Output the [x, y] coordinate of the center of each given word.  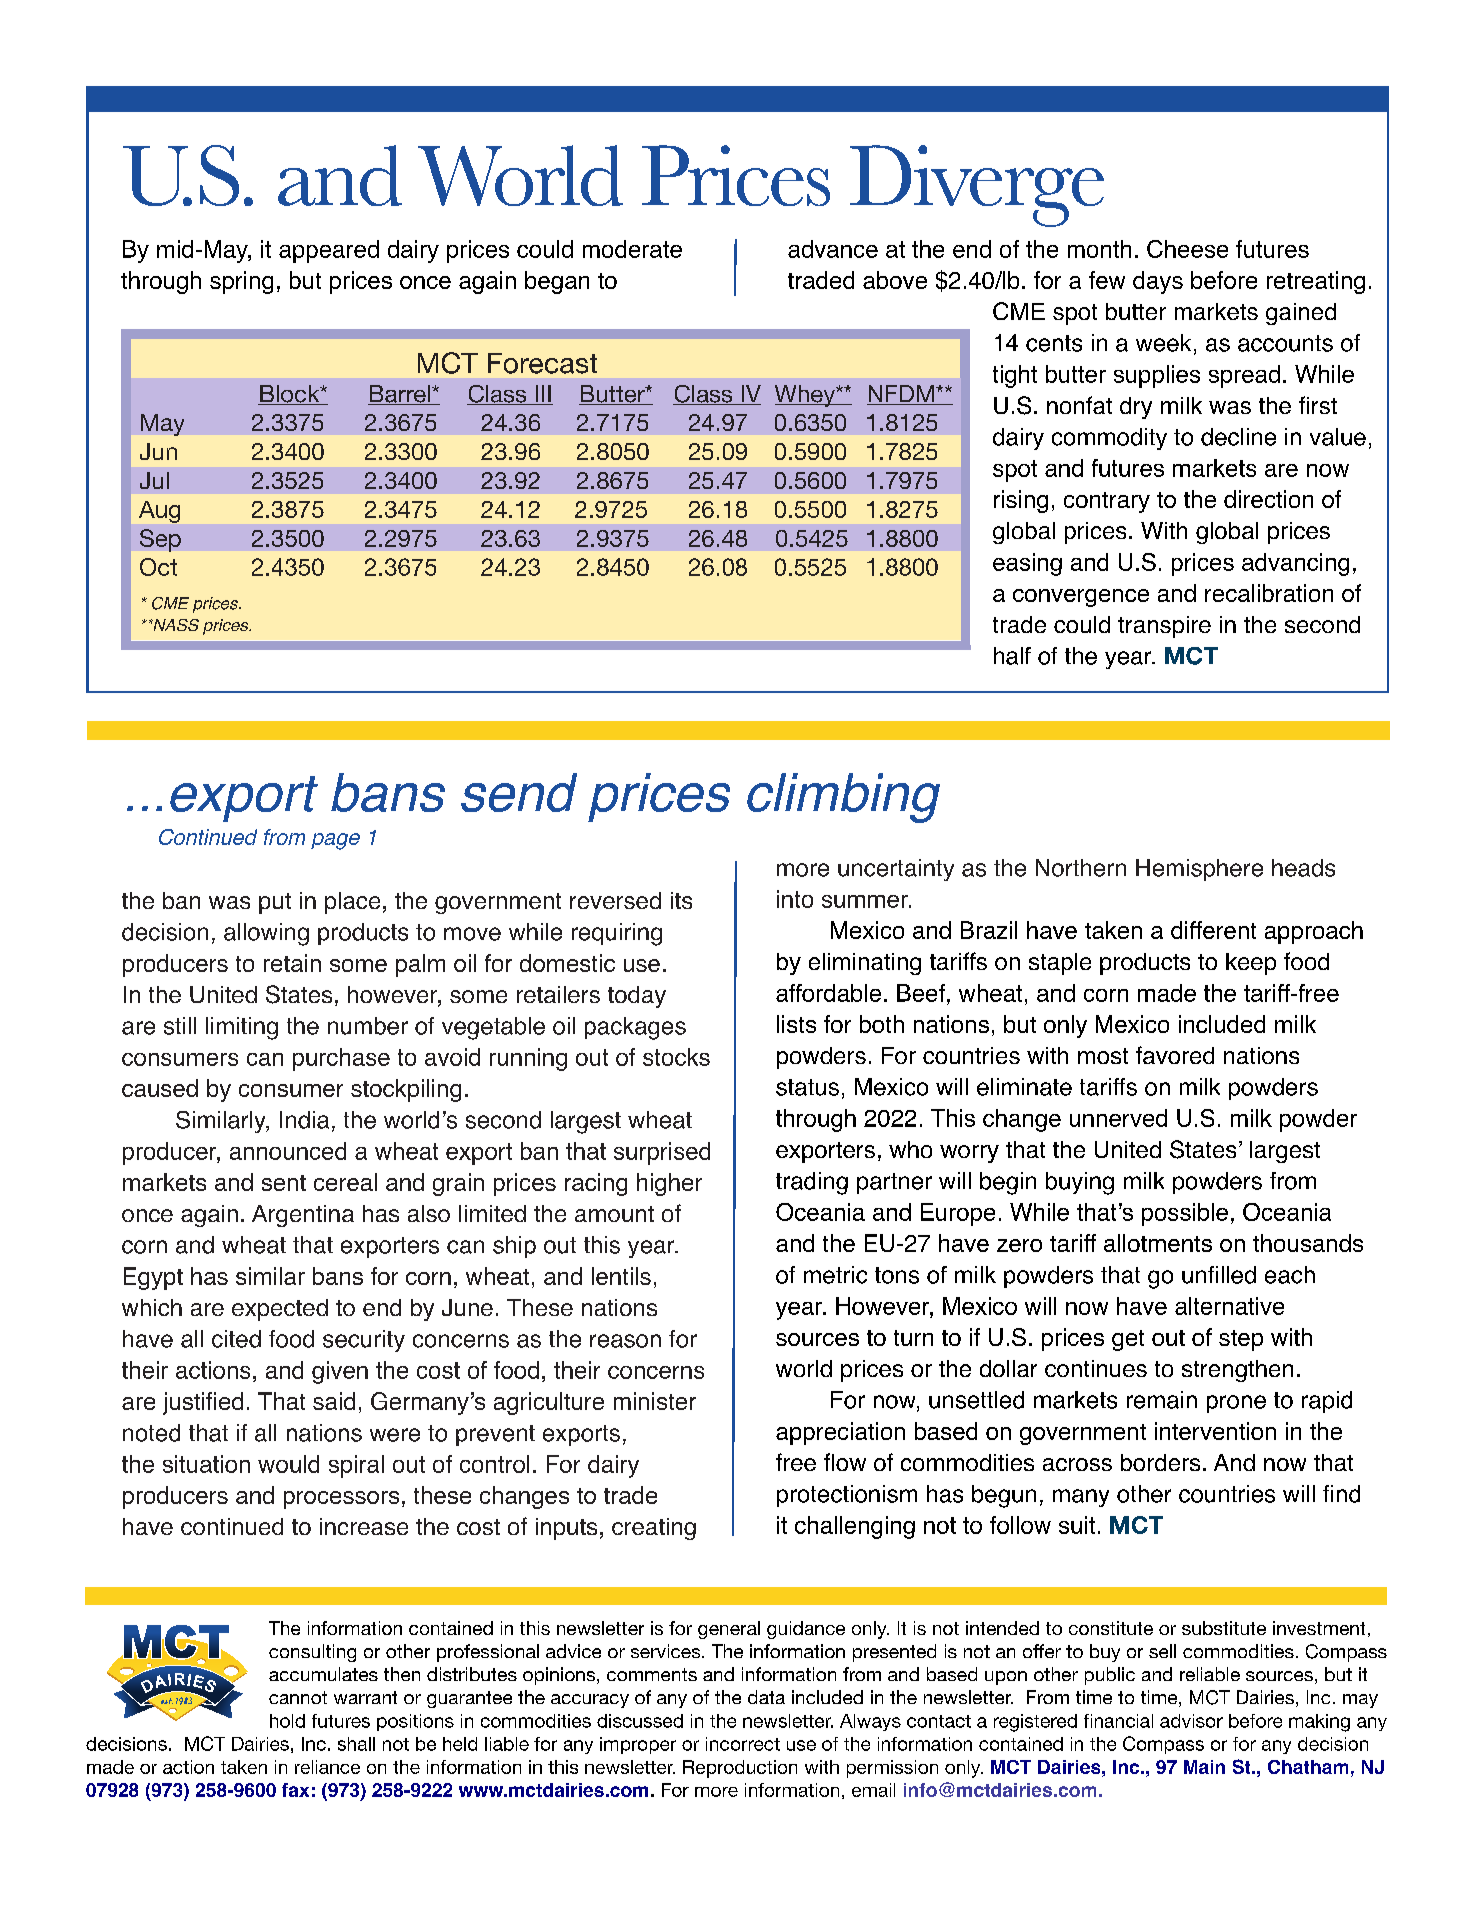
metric [835, 1275]
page [335, 841]
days [1158, 282]
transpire [1164, 627]
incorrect [743, 1744]
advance [833, 249]
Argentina [303, 1216]
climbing [843, 798]
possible [1185, 1214]
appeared [329, 251]
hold [287, 1721]
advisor [1191, 1721]
